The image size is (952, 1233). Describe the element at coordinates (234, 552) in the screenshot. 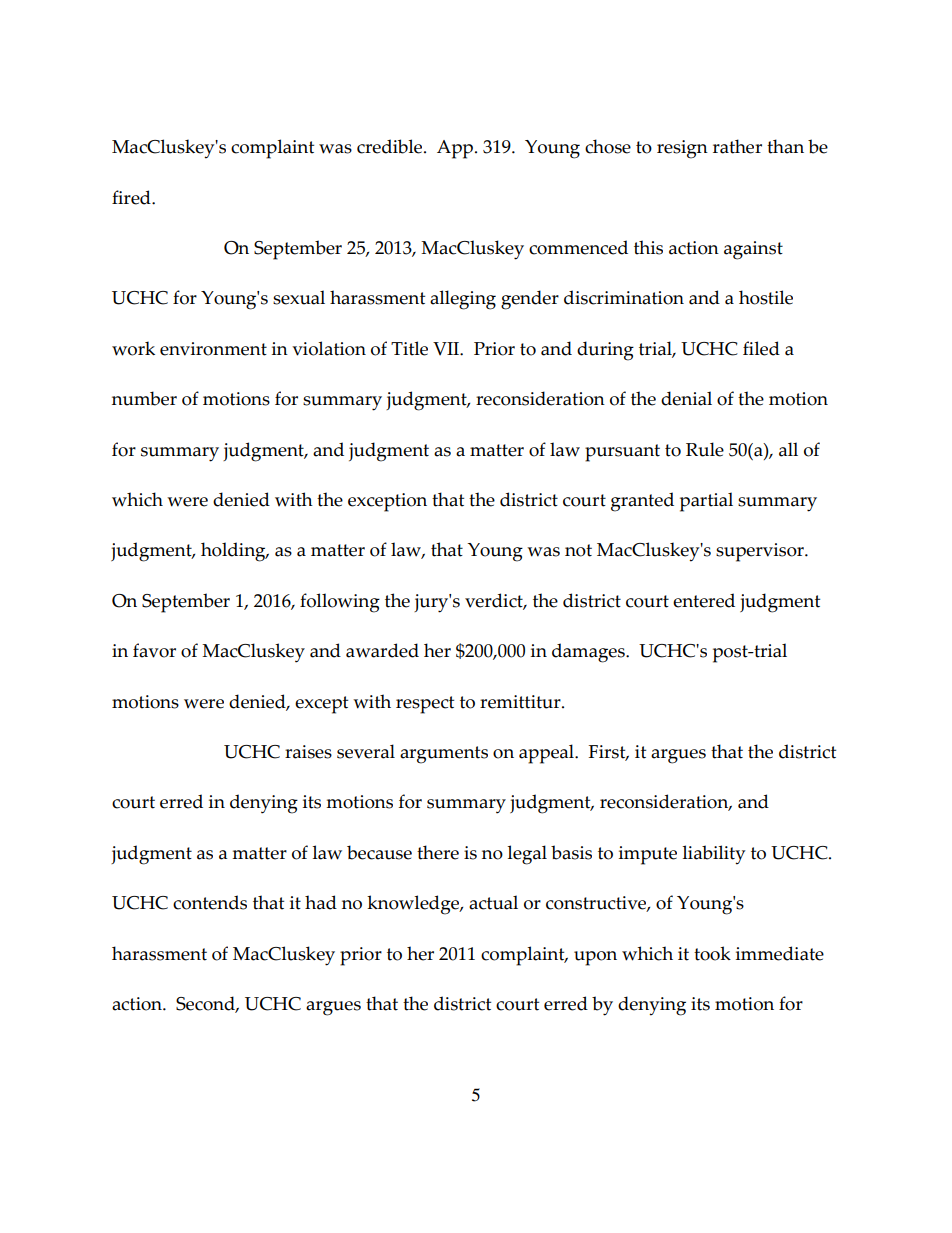

I see `holding` at that location.
